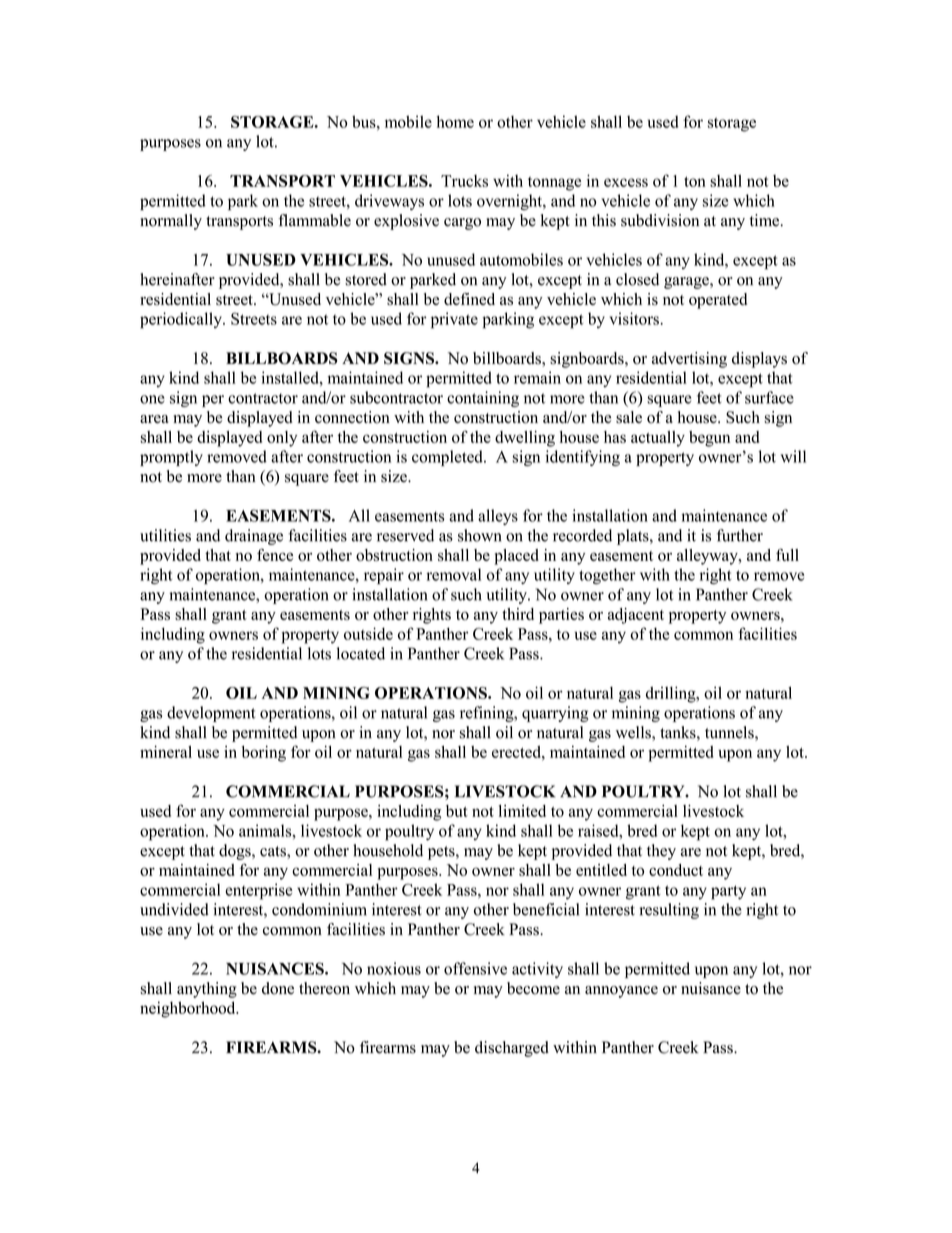 The image size is (952, 1233). Describe the element at coordinates (455, 121) in the document. I see `home` at that location.
